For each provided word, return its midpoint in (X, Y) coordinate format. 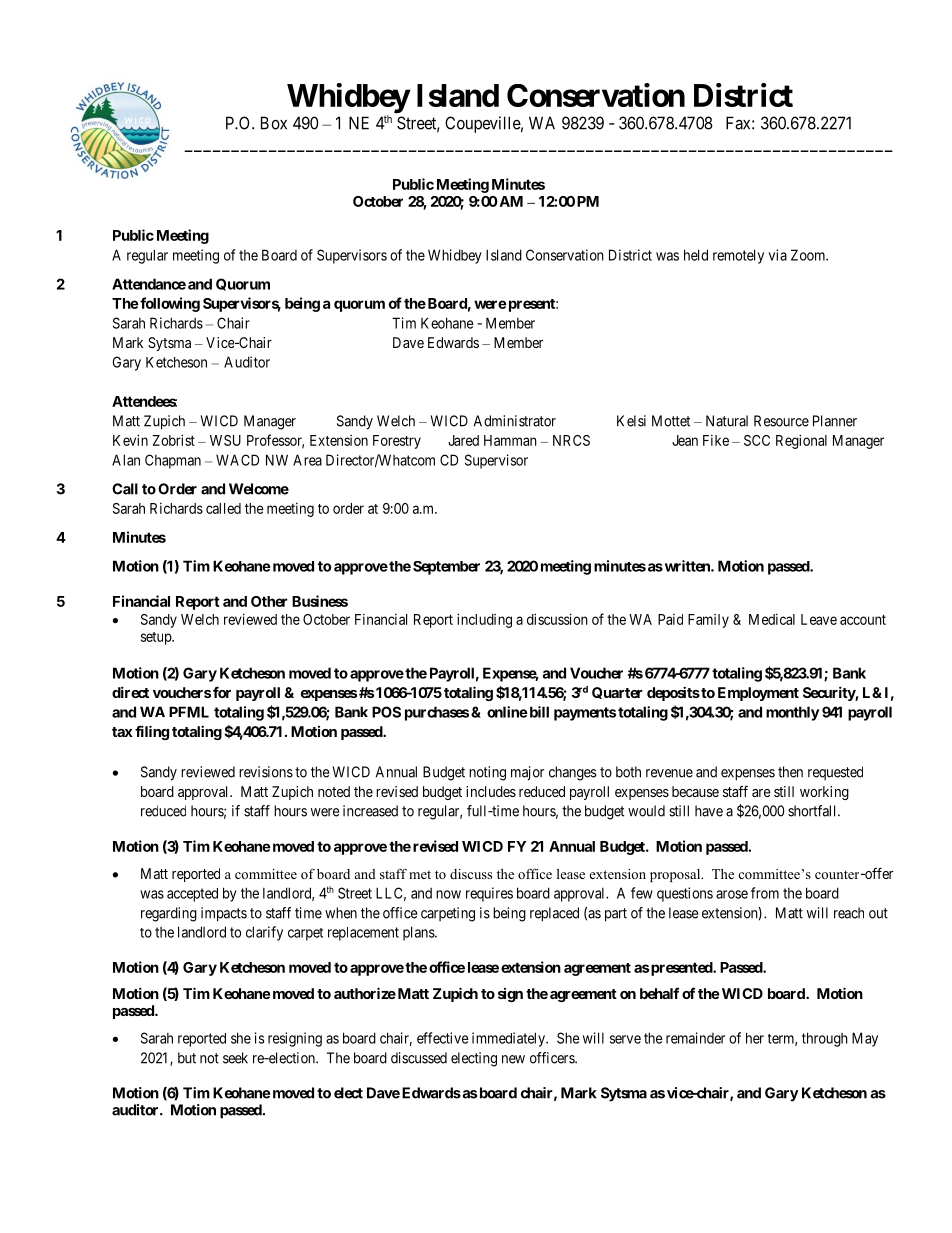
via (778, 255)
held (696, 255)
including (484, 620)
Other (269, 601)
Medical (772, 619)
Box (274, 123)
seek (235, 1058)
